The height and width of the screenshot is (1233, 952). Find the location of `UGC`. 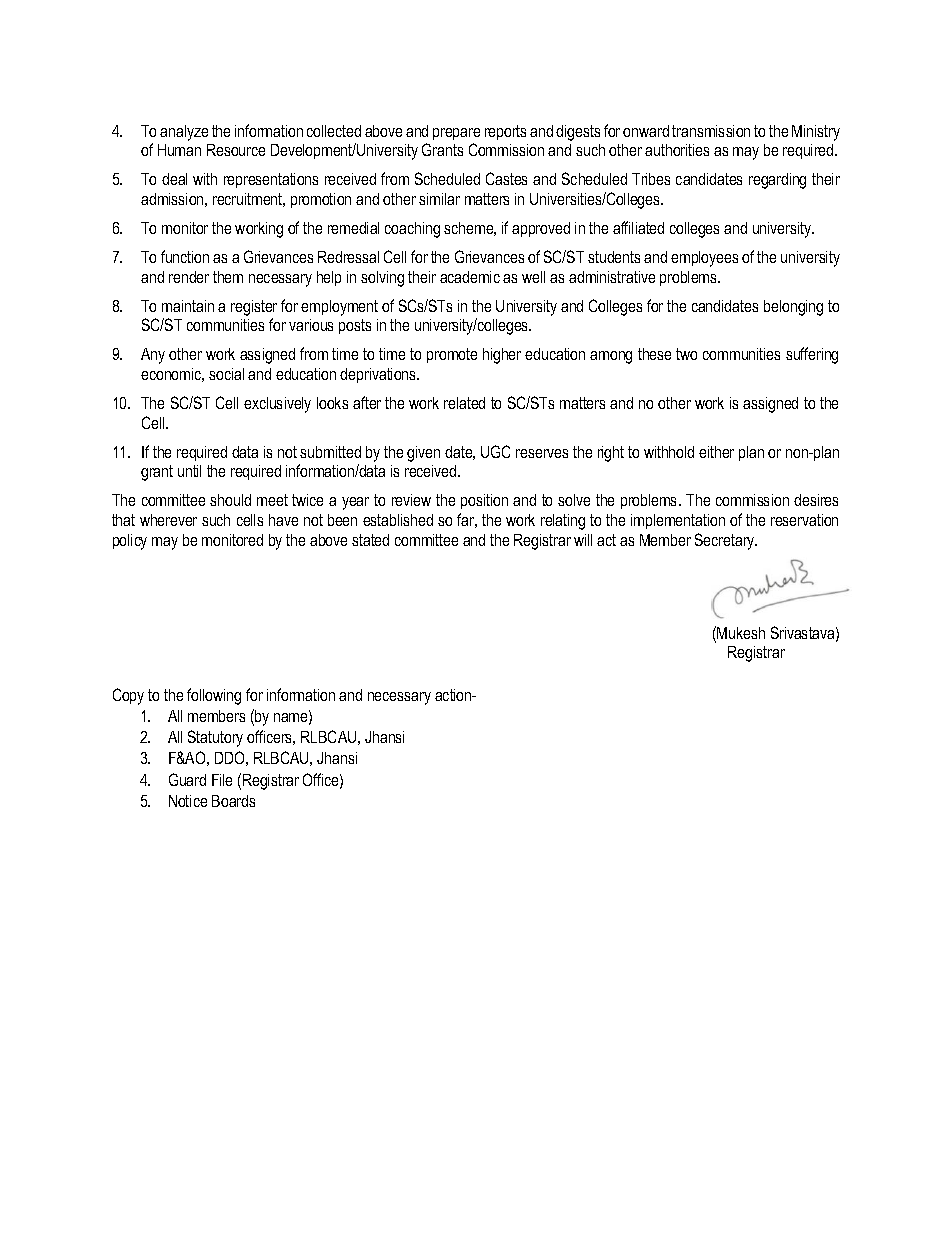

UGC is located at coordinates (495, 451).
